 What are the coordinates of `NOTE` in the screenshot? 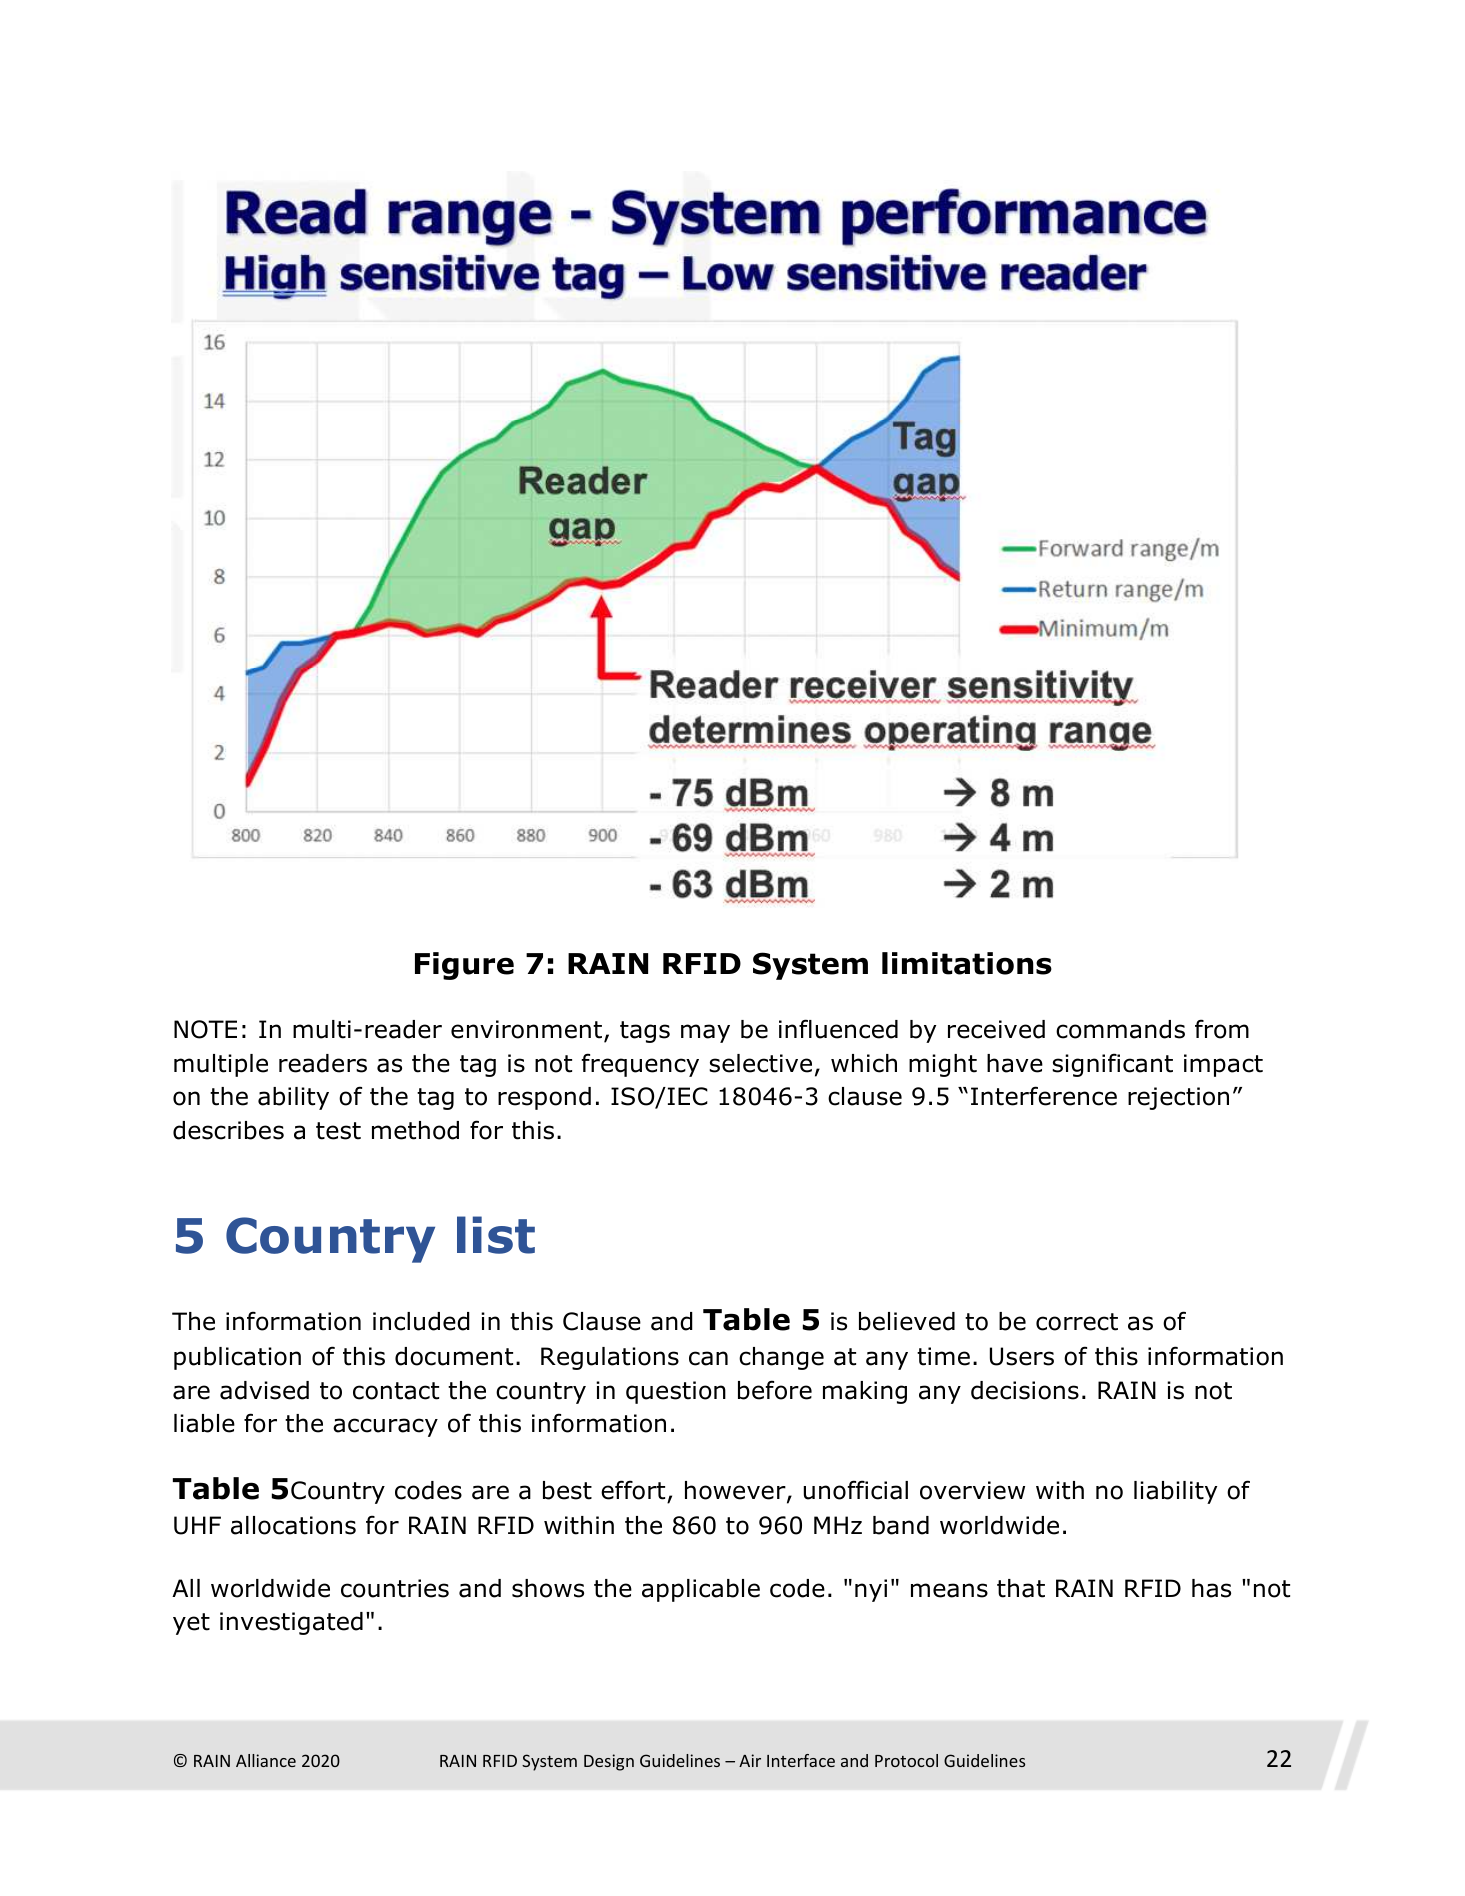 It's located at (205, 1029).
